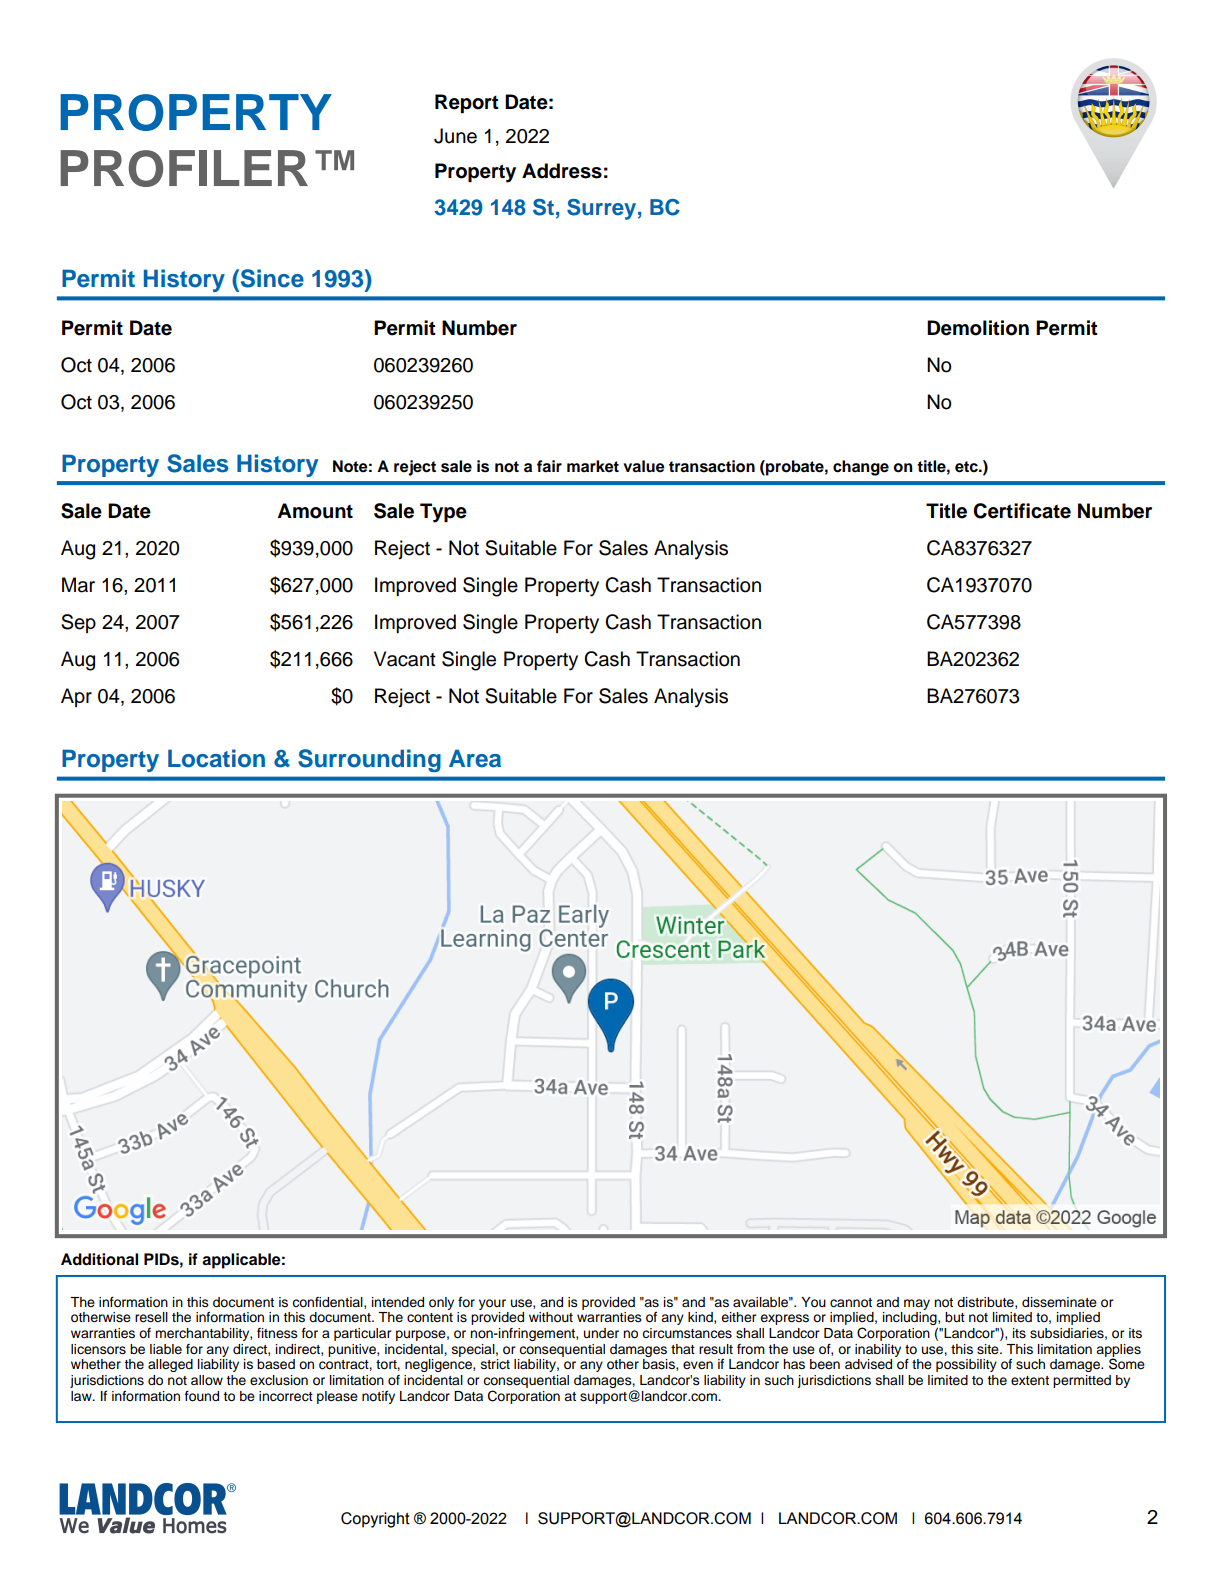 The width and height of the document is (1227, 1588). I want to click on market, so click(593, 466).
